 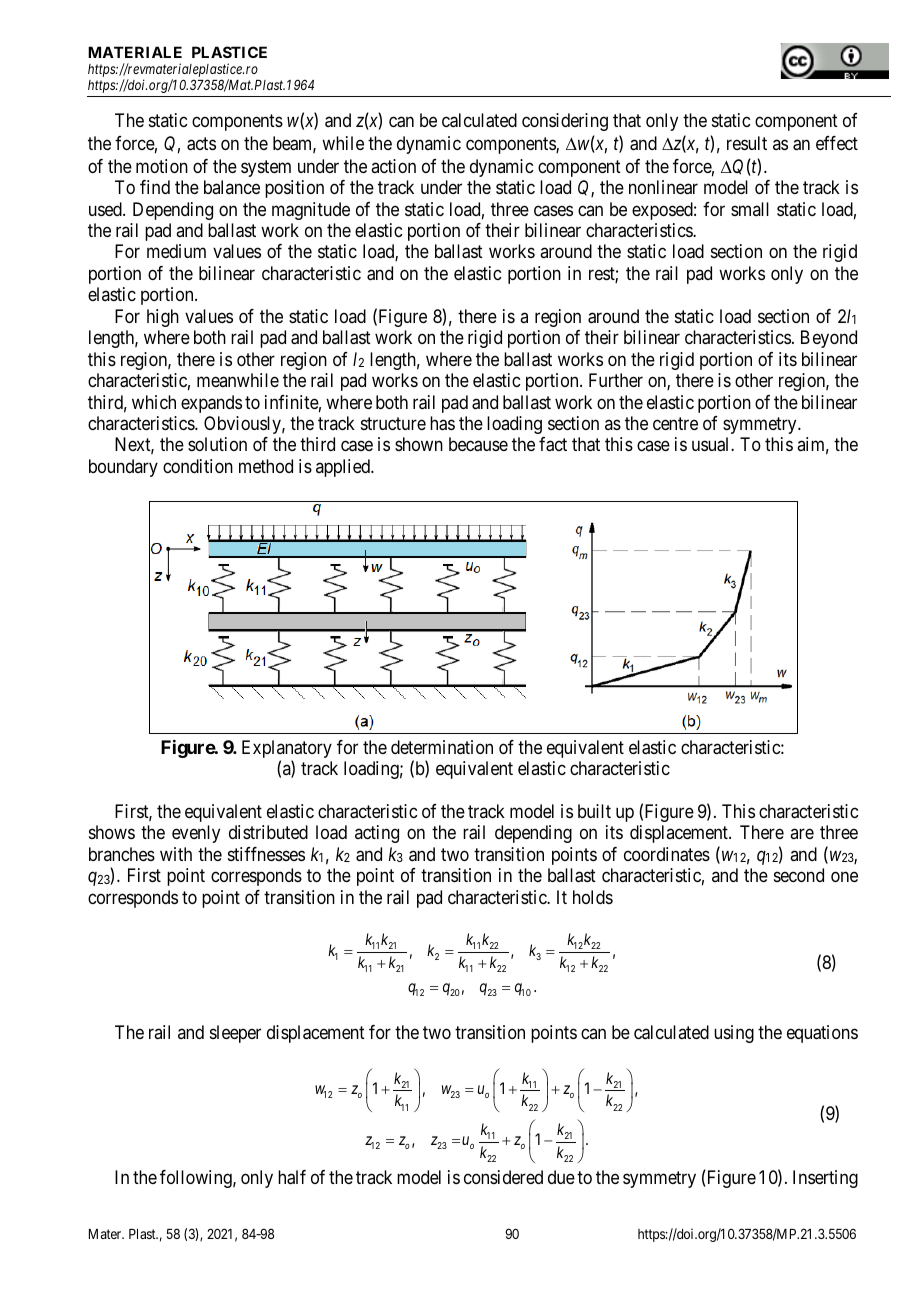 What do you see at coordinates (712, 444) in the document?
I see `usual` at bounding box center [712, 444].
